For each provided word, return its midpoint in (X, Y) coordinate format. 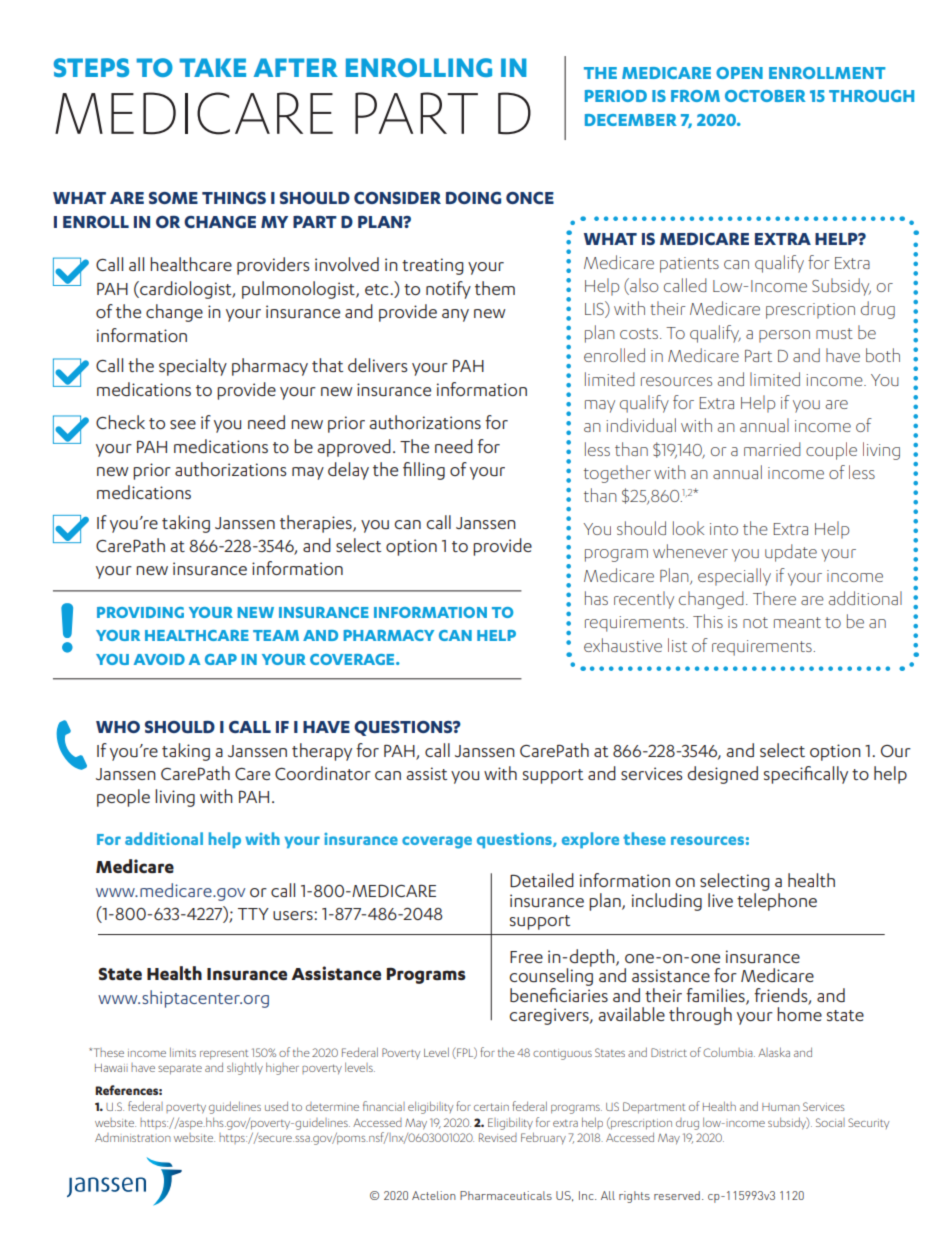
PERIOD (616, 96)
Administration (133, 1137)
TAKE (213, 67)
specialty (193, 367)
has (596, 598)
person (784, 336)
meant (797, 622)
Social (830, 1122)
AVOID (159, 659)
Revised (498, 1137)
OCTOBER (765, 96)
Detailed (542, 880)
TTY (253, 914)
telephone (777, 900)
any (455, 315)
